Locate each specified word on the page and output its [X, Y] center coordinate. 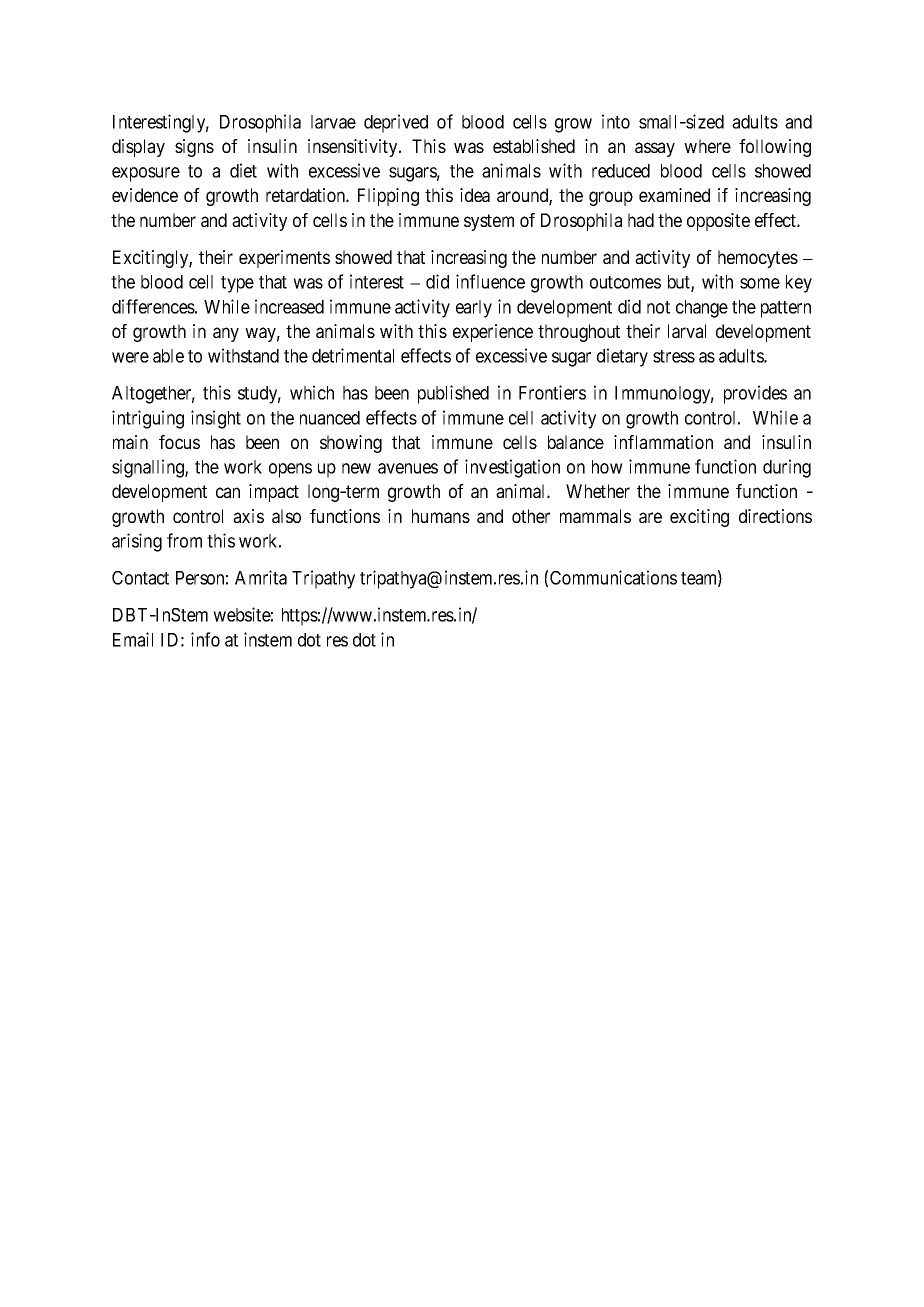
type [237, 284]
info [205, 639]
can [228, 492]
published [453, 394]
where [707, 146]
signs [194, 148]
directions [775, 516]
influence [490, 281]
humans [441, 516]
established [534, 146]
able [168, 356]
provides [755, 394]
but [680, 283]
